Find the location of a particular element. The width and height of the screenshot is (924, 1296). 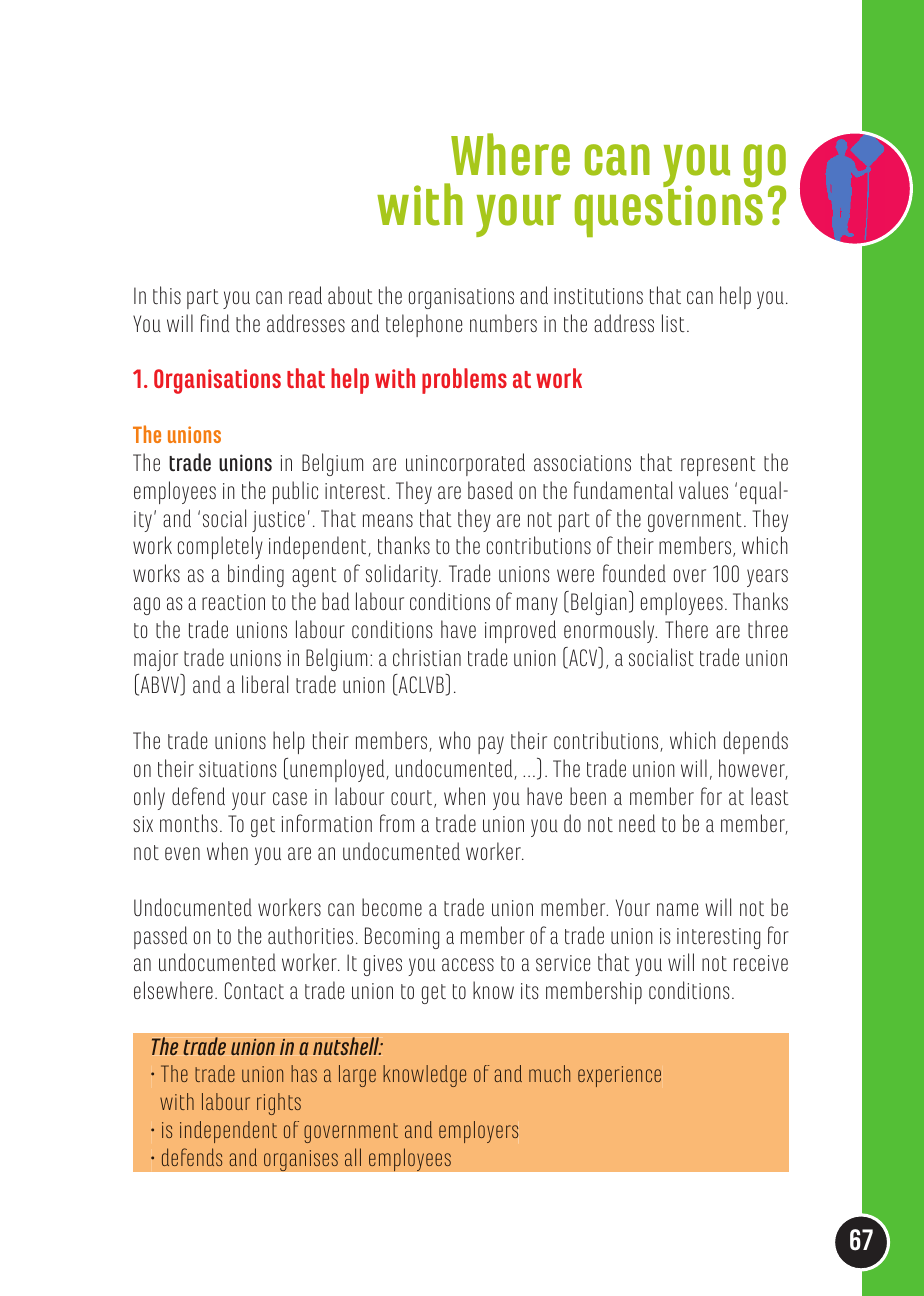

christian is located at coordinates (427, 657).
